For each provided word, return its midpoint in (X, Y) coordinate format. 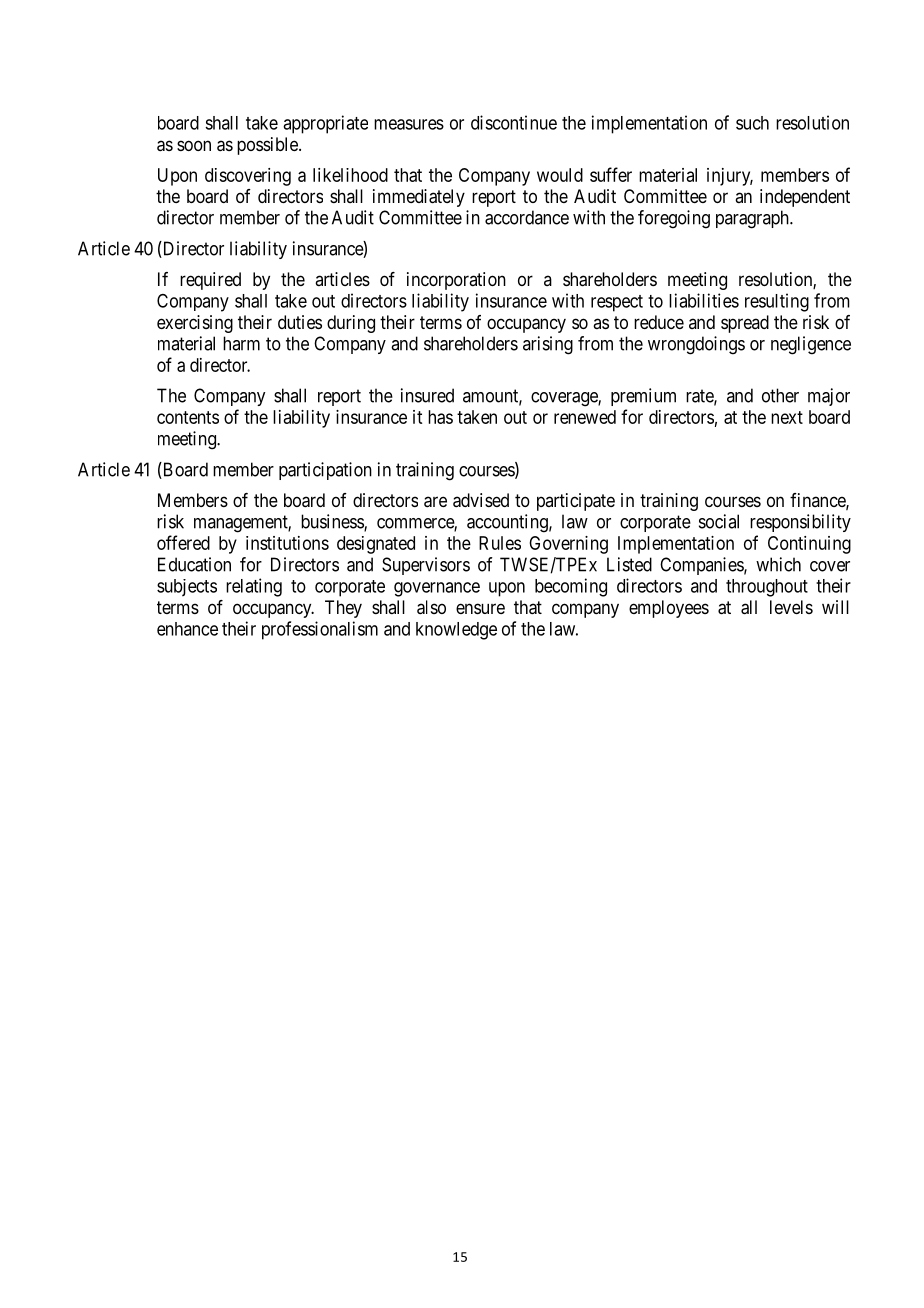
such (752, 123)
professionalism (320, 630)
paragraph (753, 219)
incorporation (456, 281)
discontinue (514, 122)
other (780, 395)
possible (268, 146)
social (719, 521)
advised (481, 500)
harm (241, 343)
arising (548, 345)
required (210, 281)
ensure (480, 608)
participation (325, 471)
